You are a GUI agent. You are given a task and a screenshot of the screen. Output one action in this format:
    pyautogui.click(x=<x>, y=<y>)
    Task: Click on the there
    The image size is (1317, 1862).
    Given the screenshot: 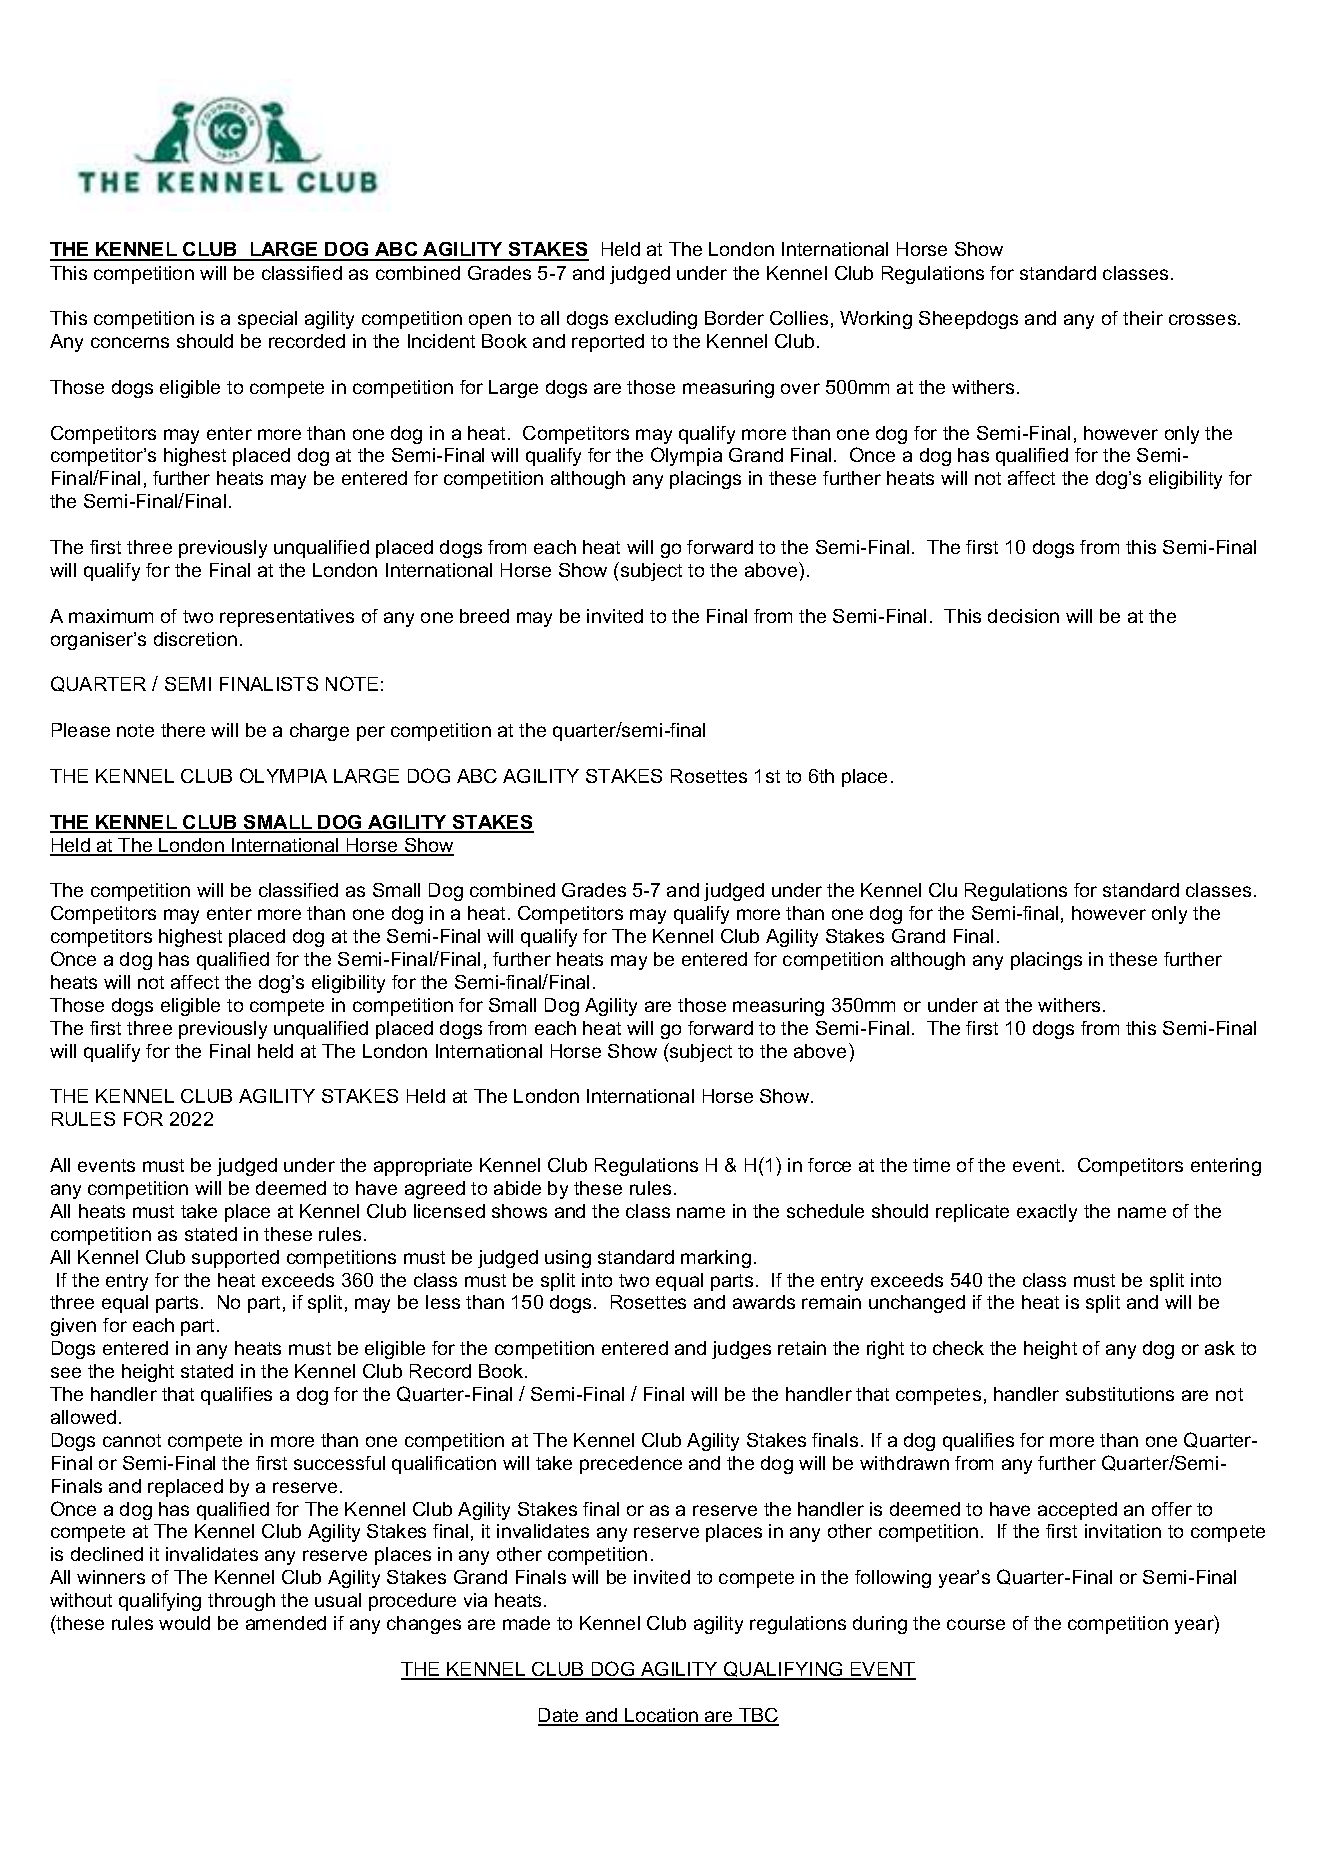 What is the action you would take?
    pyautogui.click(x=183, y=730)
